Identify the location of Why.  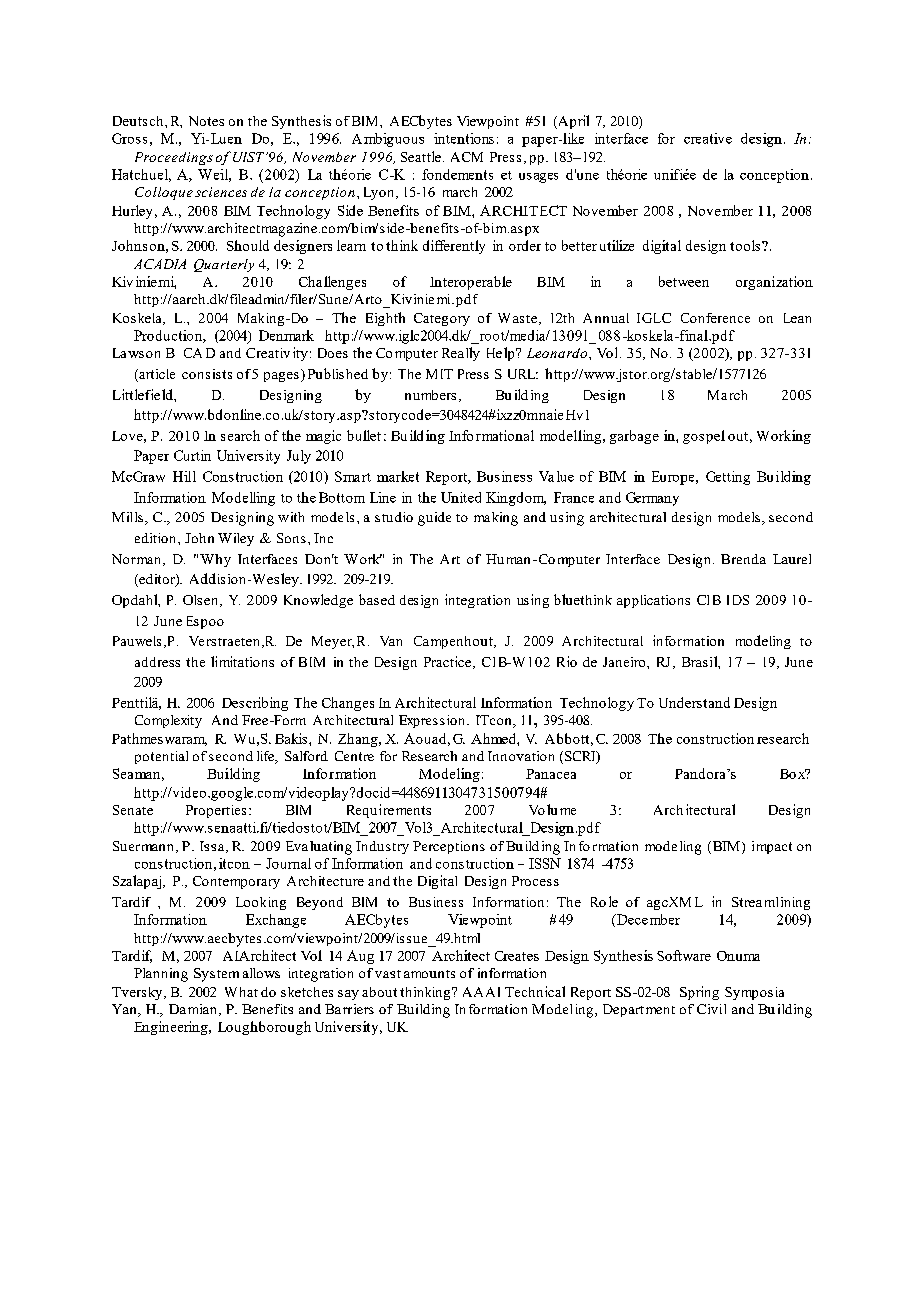
(215, 560).
